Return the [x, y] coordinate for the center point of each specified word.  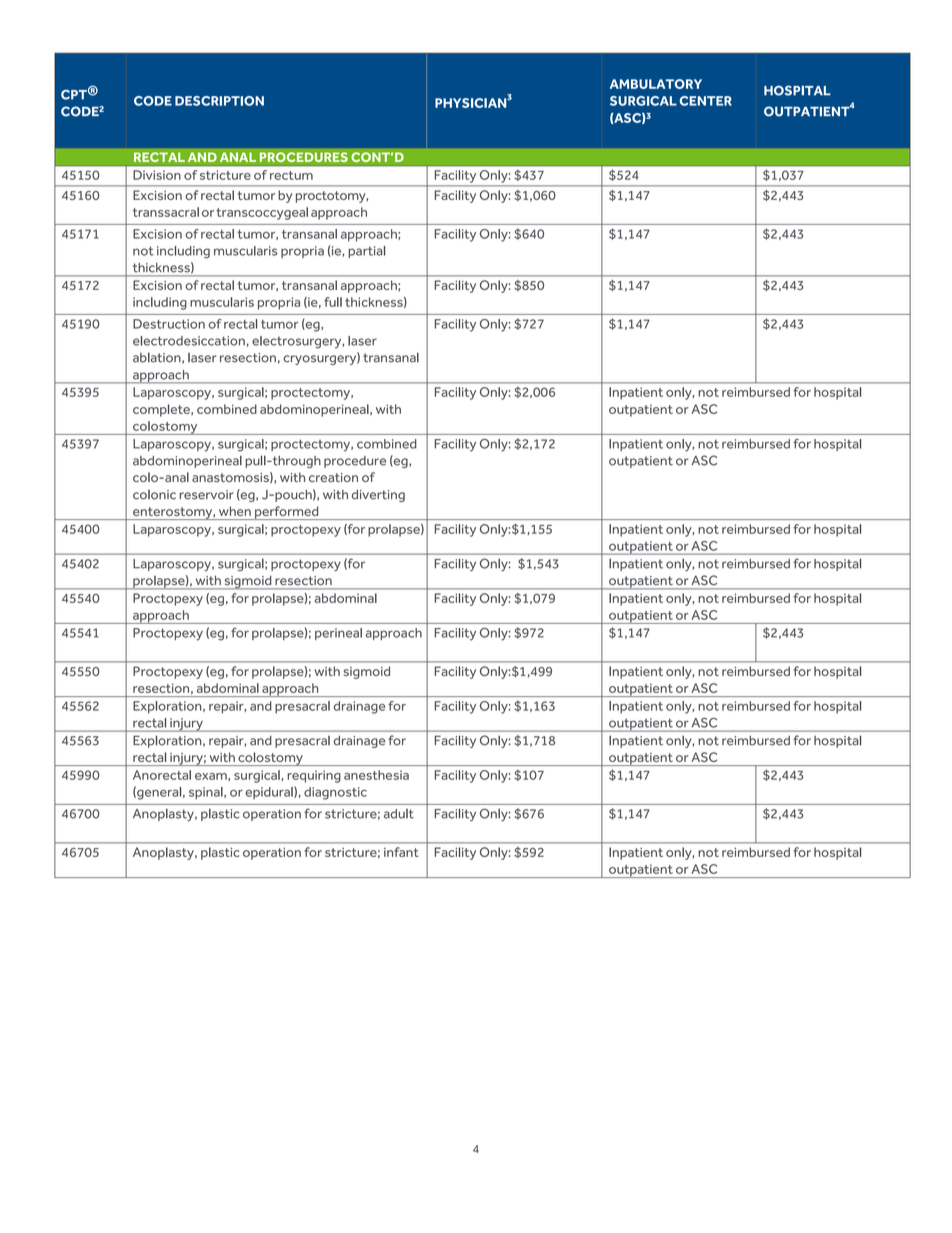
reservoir [207, 495]
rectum [291, 175]
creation [333, 477]
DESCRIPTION [219, 101]
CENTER [705, 101]
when [235, 511]
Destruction [169, 324]
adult [399, 814]
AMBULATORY [656, 84]
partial [366, 252]
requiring [314, 776]
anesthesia [376, 775]
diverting [378, 496]
